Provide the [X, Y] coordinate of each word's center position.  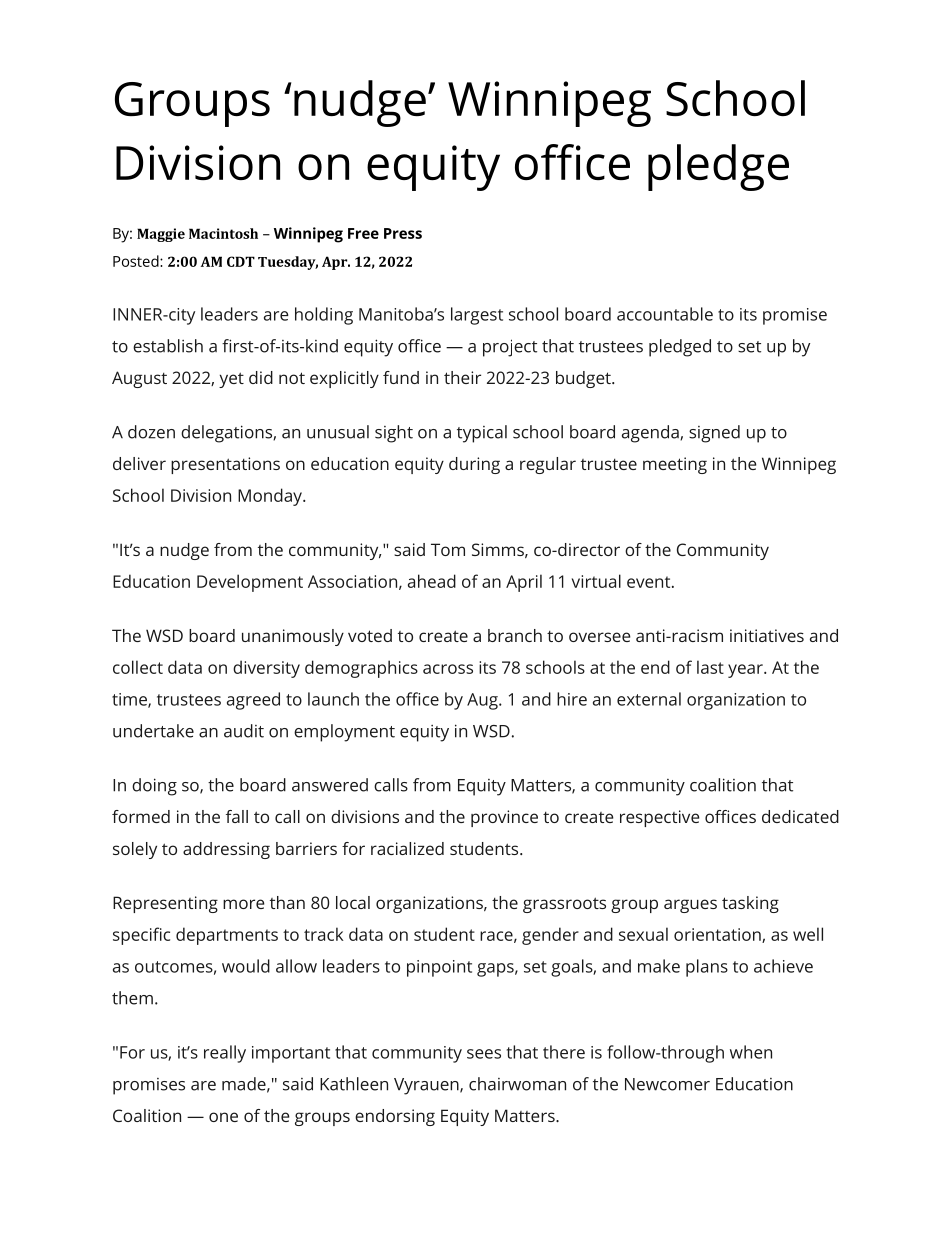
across [448, 669]
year [746, 671]
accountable [665, 314]
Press [403, 233]
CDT [241, 261]
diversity [266, 669]
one [223, 1117]
